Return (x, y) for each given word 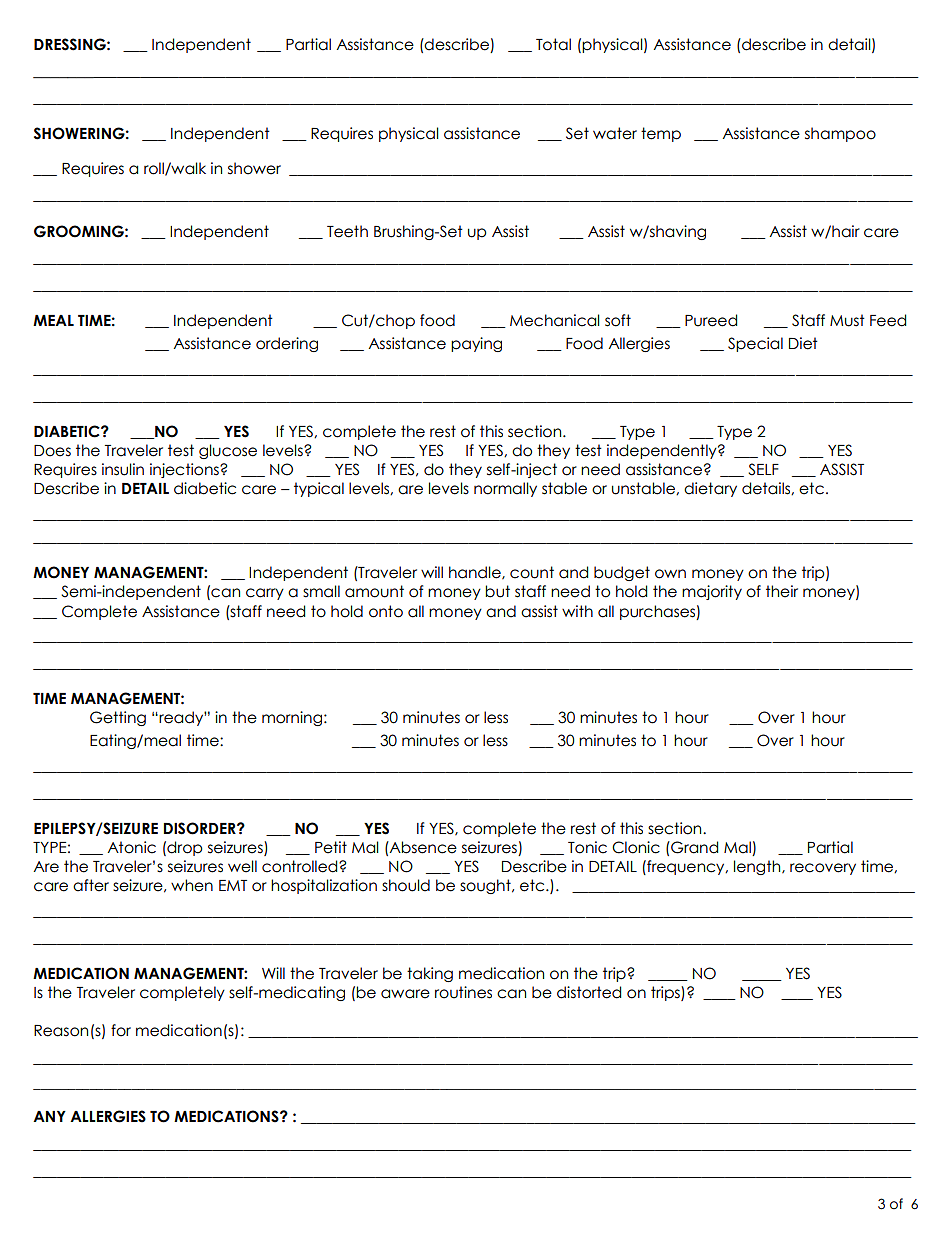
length (758, 867)
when (192, 885)
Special (755, 344)
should (406, 885)
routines (463, 992)
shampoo (840, 134)
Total (553, 44)
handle (476, 573)
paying (476, 344)
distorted (589, 992)
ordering (287, 344)
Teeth (347, 231)
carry (265, 594)
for (121, 1030)
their (782, 591)
